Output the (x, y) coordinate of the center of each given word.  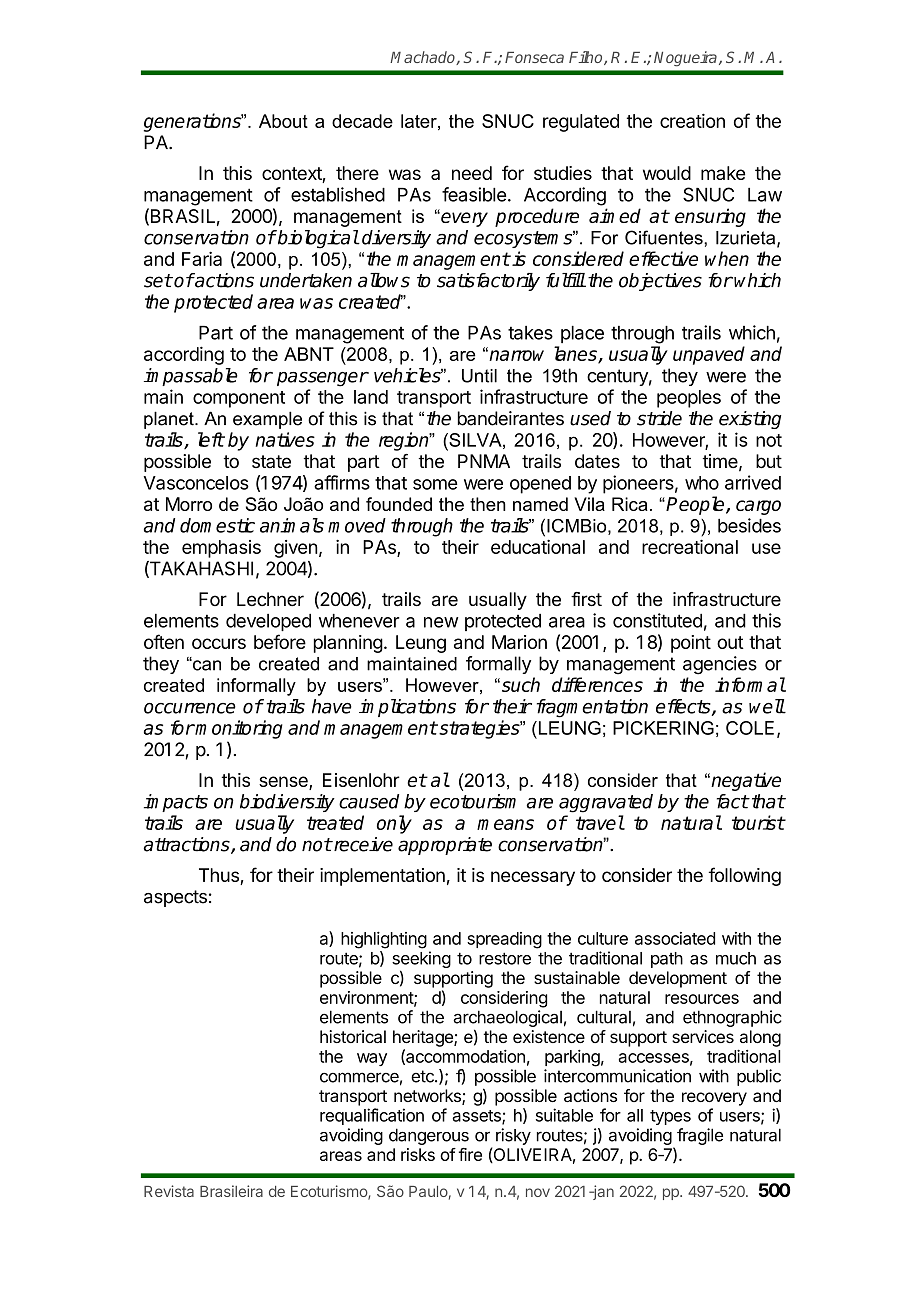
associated (675, 938)
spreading (504, 940)
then (488, 504)
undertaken (306, 280)
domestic (217, 525)
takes (530, 333)
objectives (660, 282)
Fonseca (534, 57)
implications (407, 708)
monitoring (238, 729)
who (702, 483)
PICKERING (663, 728)
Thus (220, 876)
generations (193, 122)
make (723, 173)
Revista (169, 1191)
